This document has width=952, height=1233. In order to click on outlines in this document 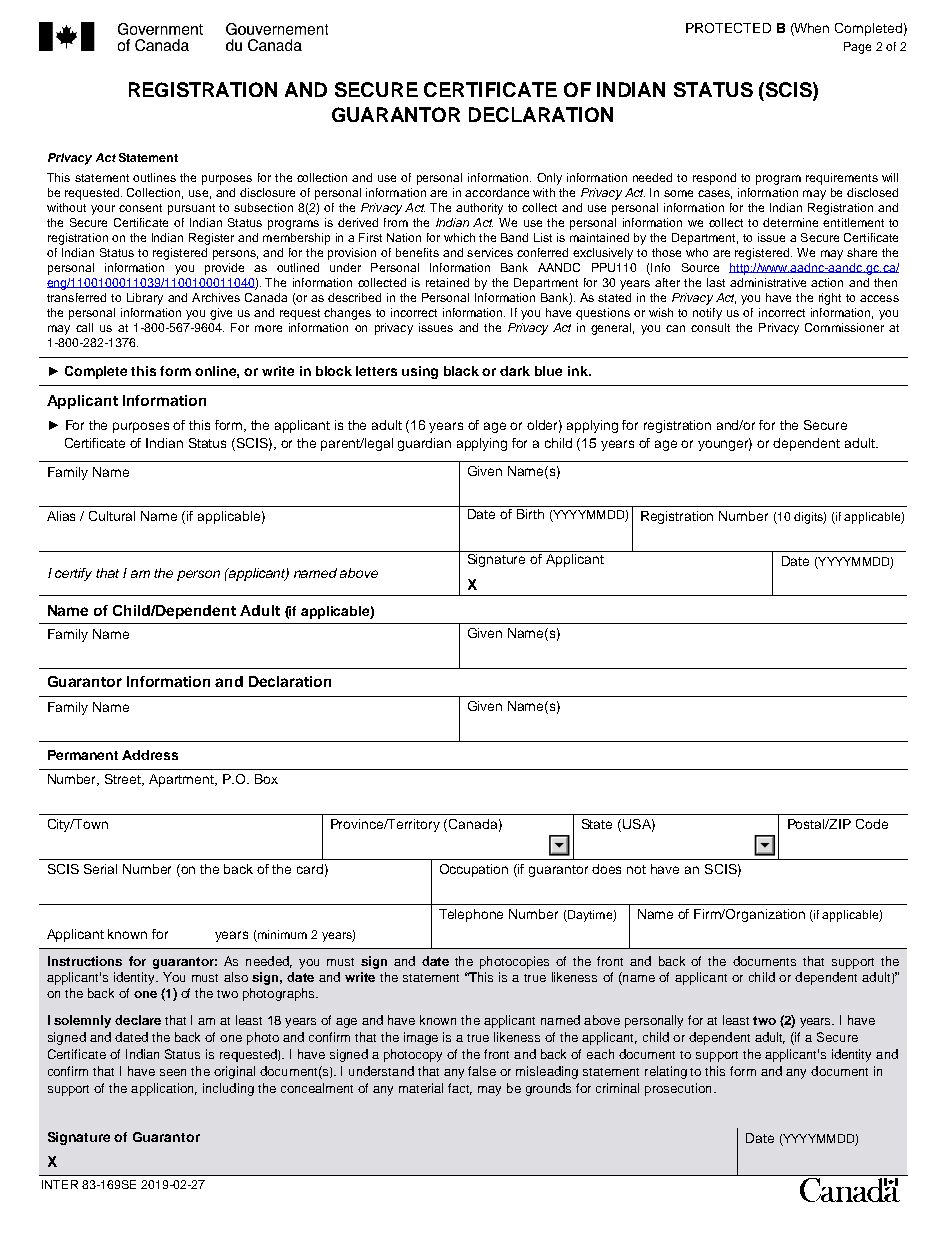, I will do `click(154, 177)`.
